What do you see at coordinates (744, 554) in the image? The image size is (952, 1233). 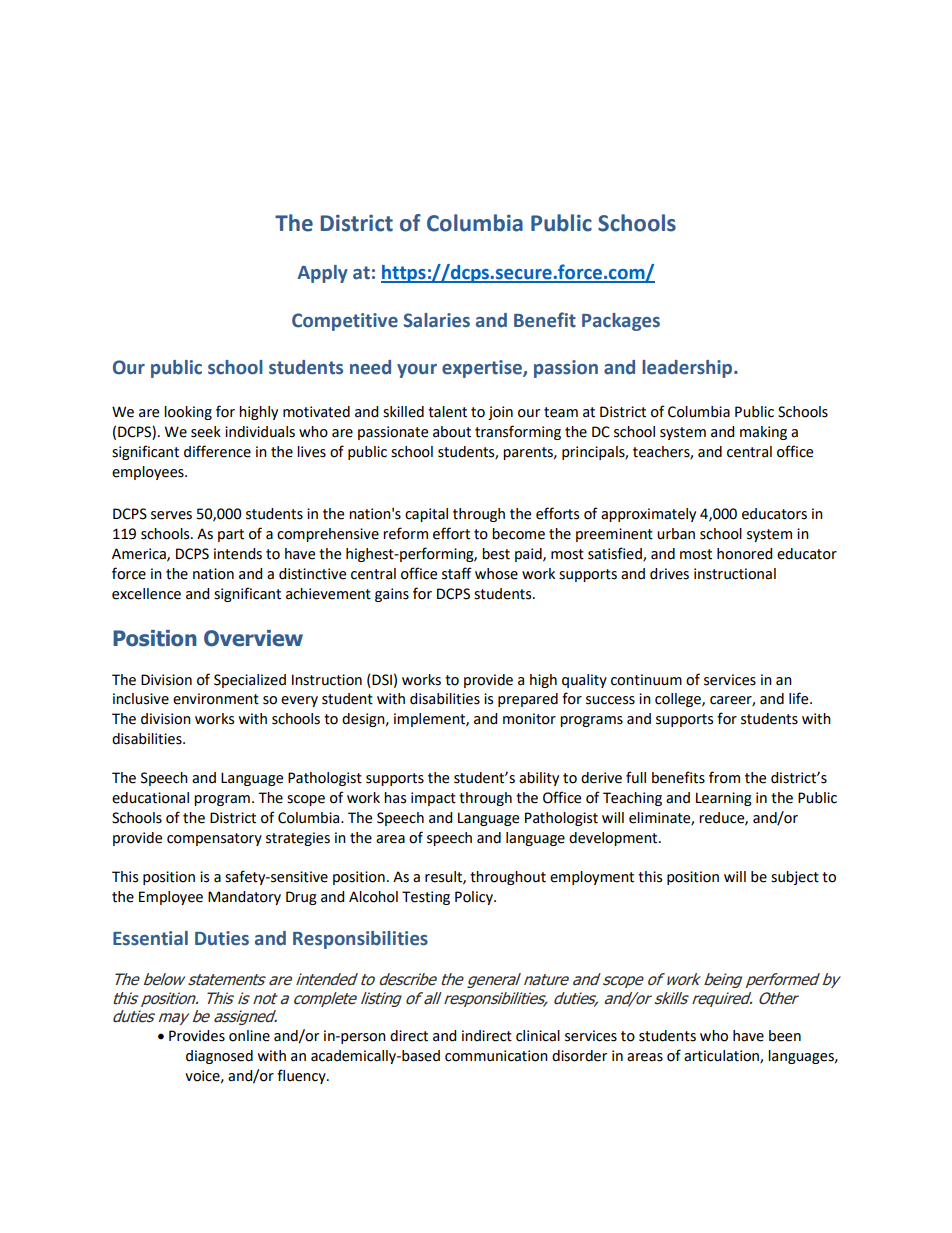 I see `honored` at bounding box center [744, 554].
